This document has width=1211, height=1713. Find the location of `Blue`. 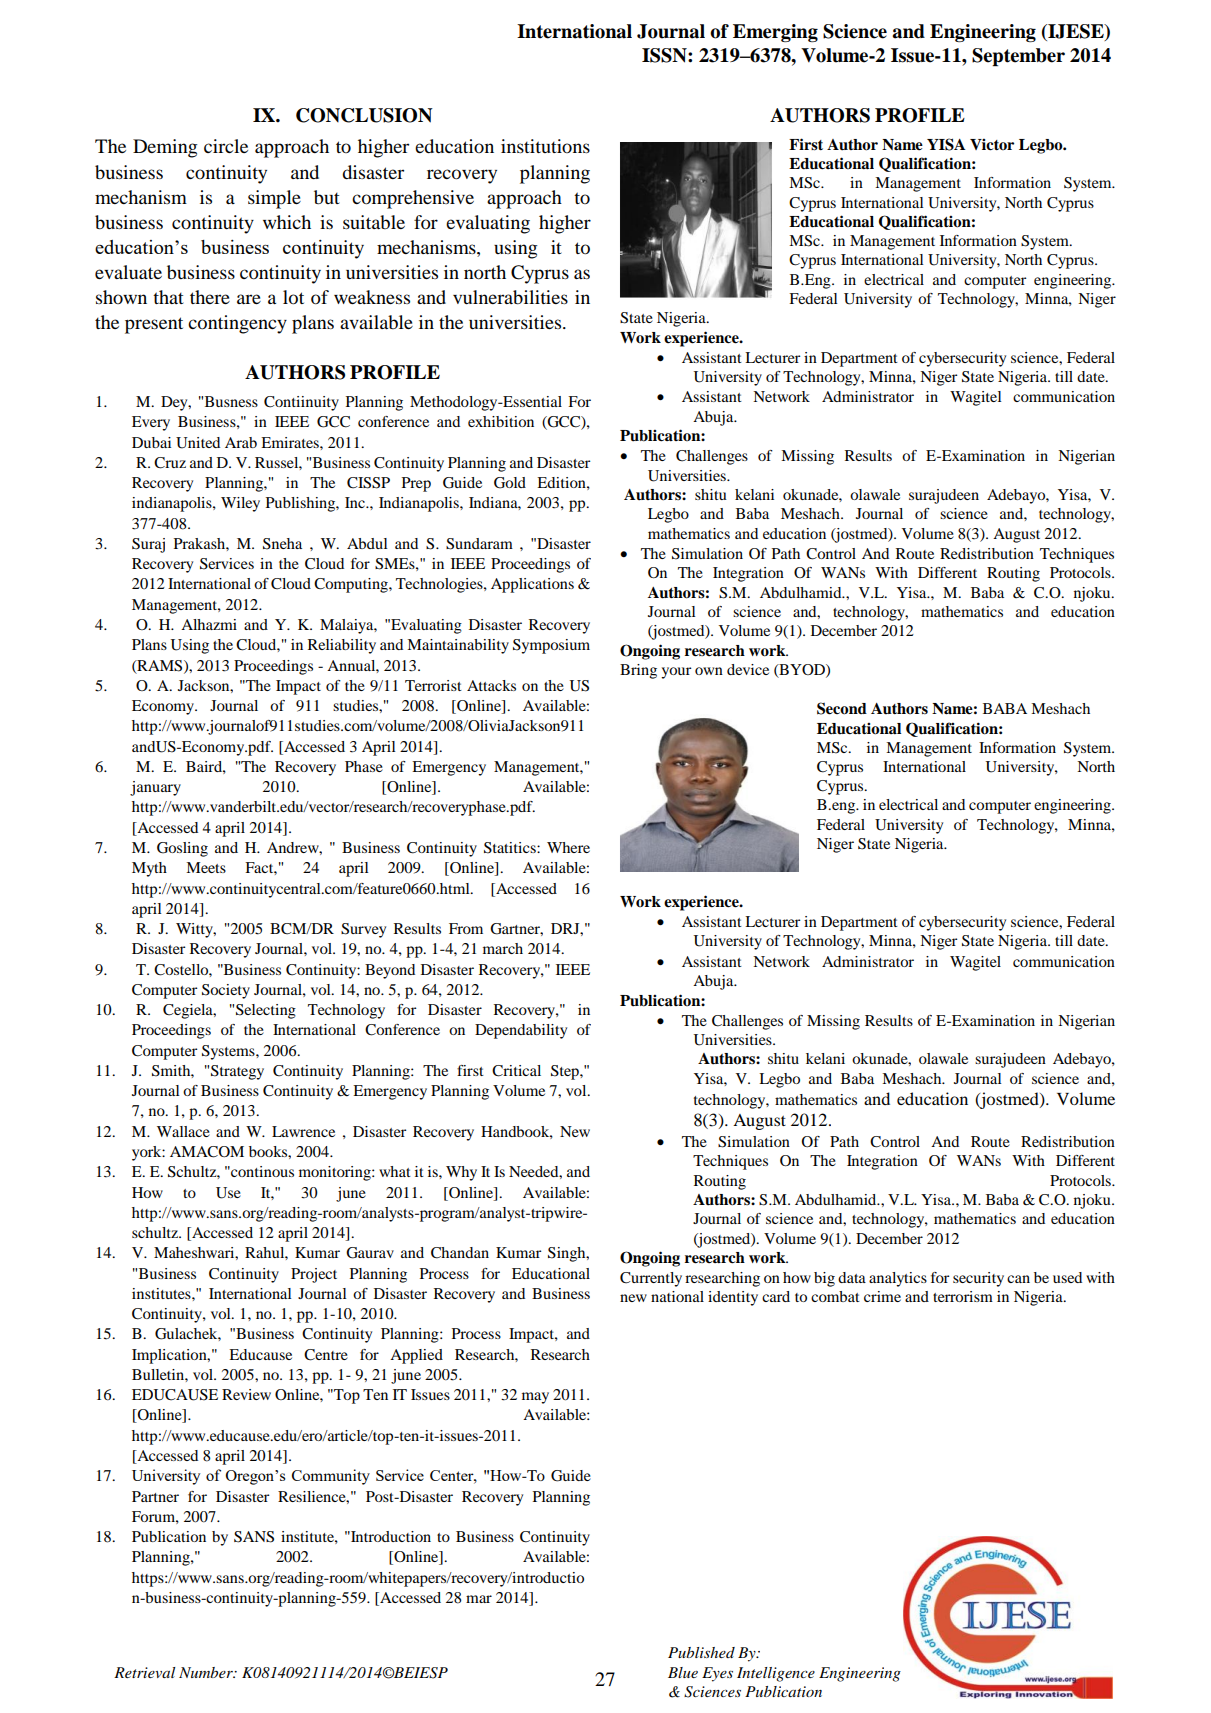

Blue is located at coordinates (683, 1672).
